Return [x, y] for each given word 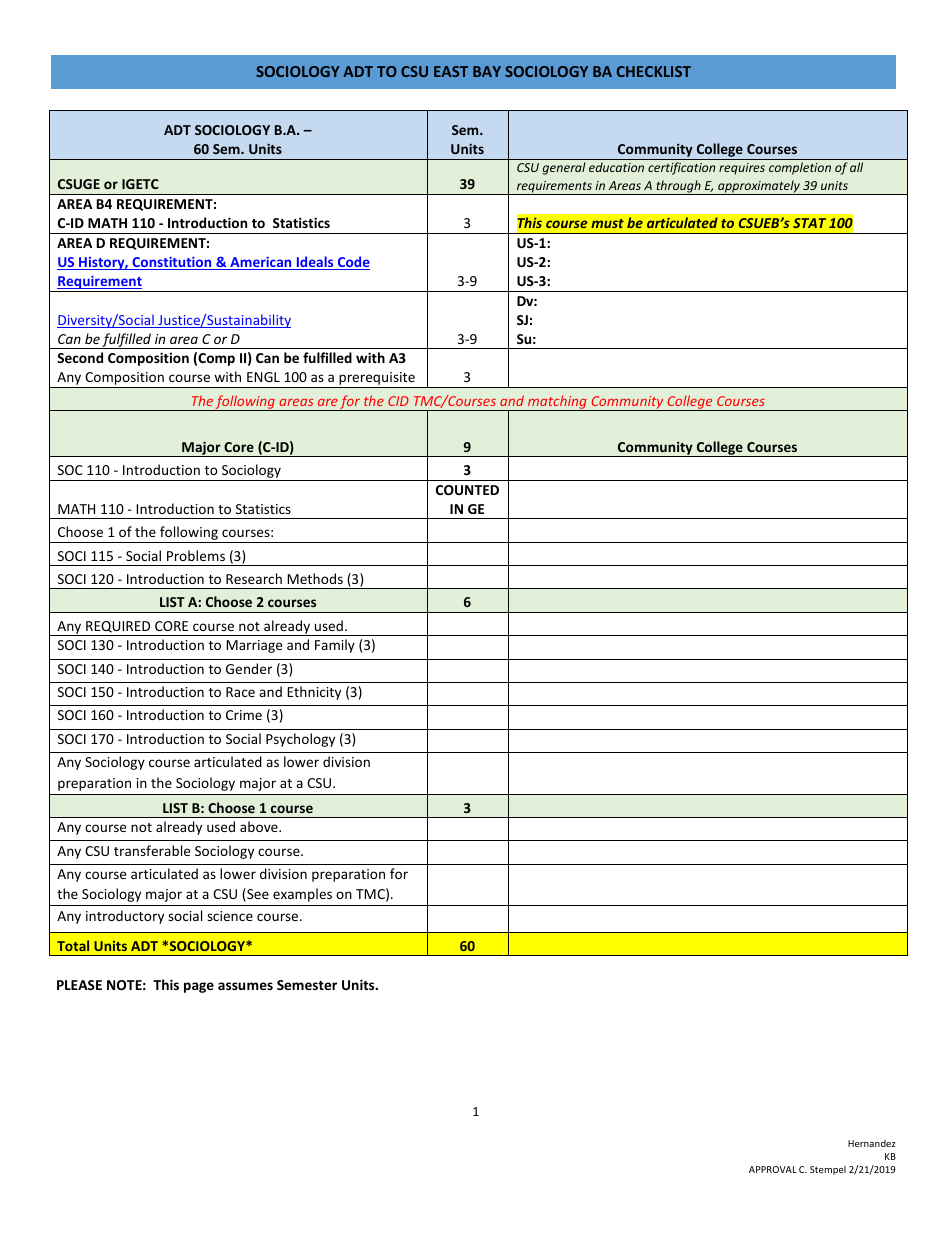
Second [80, 357]
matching [557, 403]
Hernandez [872, 1143]
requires [742, 169]
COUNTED [467, 490]
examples [302, 895]
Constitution [172, 263]
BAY [487, 71]
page [199, 987]
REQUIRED [118, 627]
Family [335, 646]
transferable [152, 850]
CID [398, 401]
